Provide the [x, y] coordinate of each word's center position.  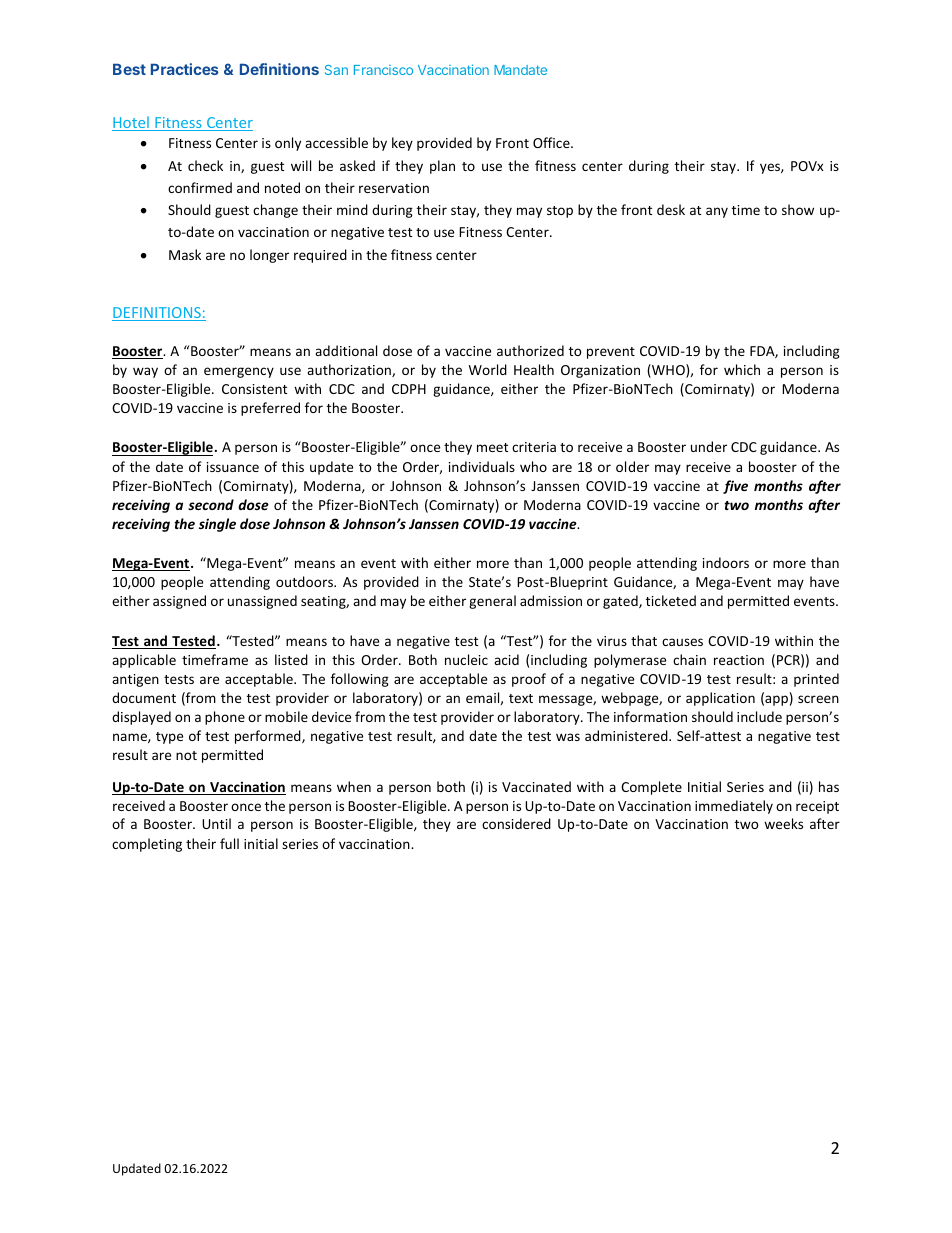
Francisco [383, 70]
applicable [144, 661]
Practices [185, 69]
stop [560, 212]
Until [216, 823]
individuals [482, 466]
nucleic [466, 659]
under [709, 446]
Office [552, 142]
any [717, 212]
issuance [233, 467]
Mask [185, 254]
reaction [739, 660]
